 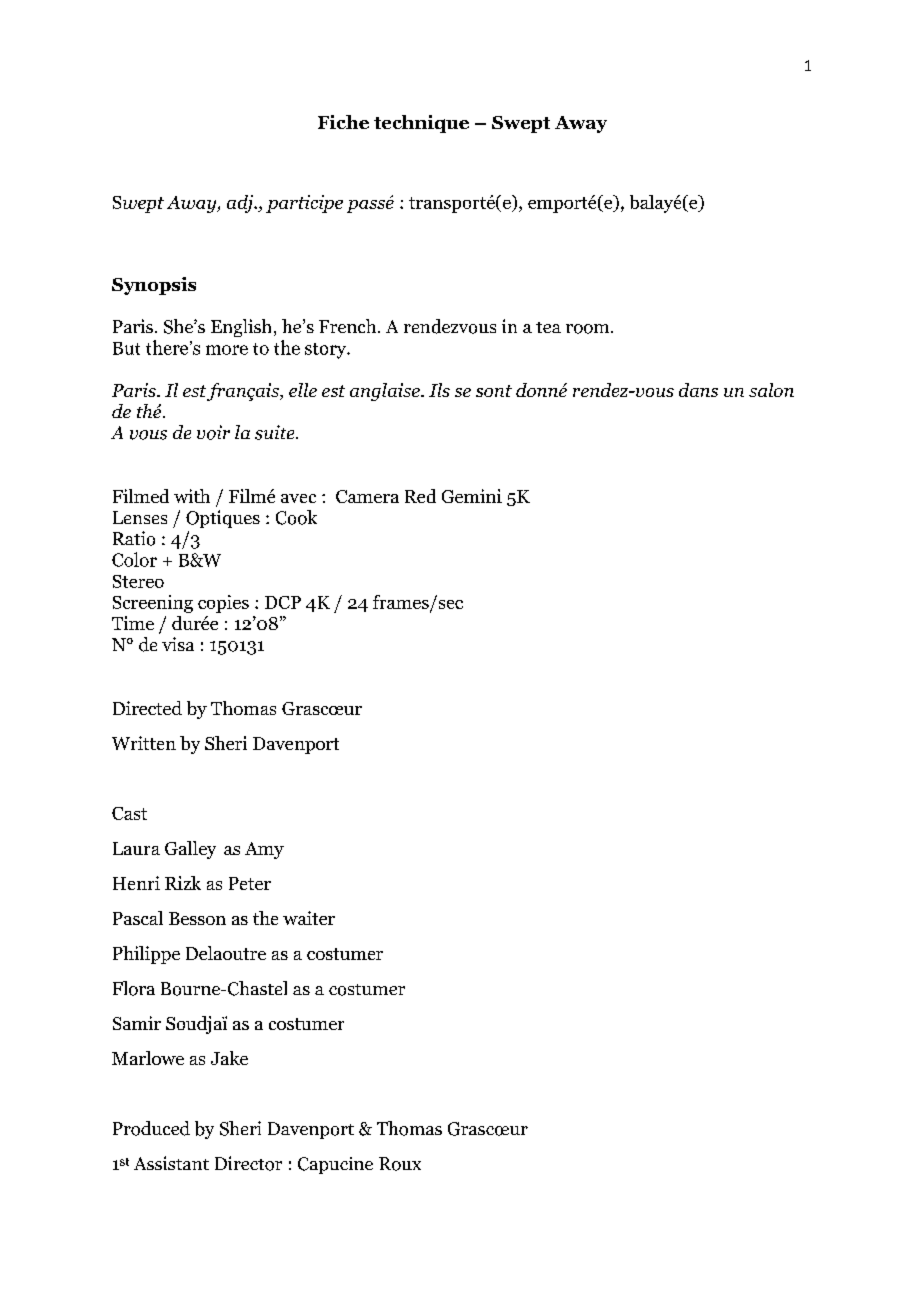 I want to click on Amy, so click(x=264, y=850).
